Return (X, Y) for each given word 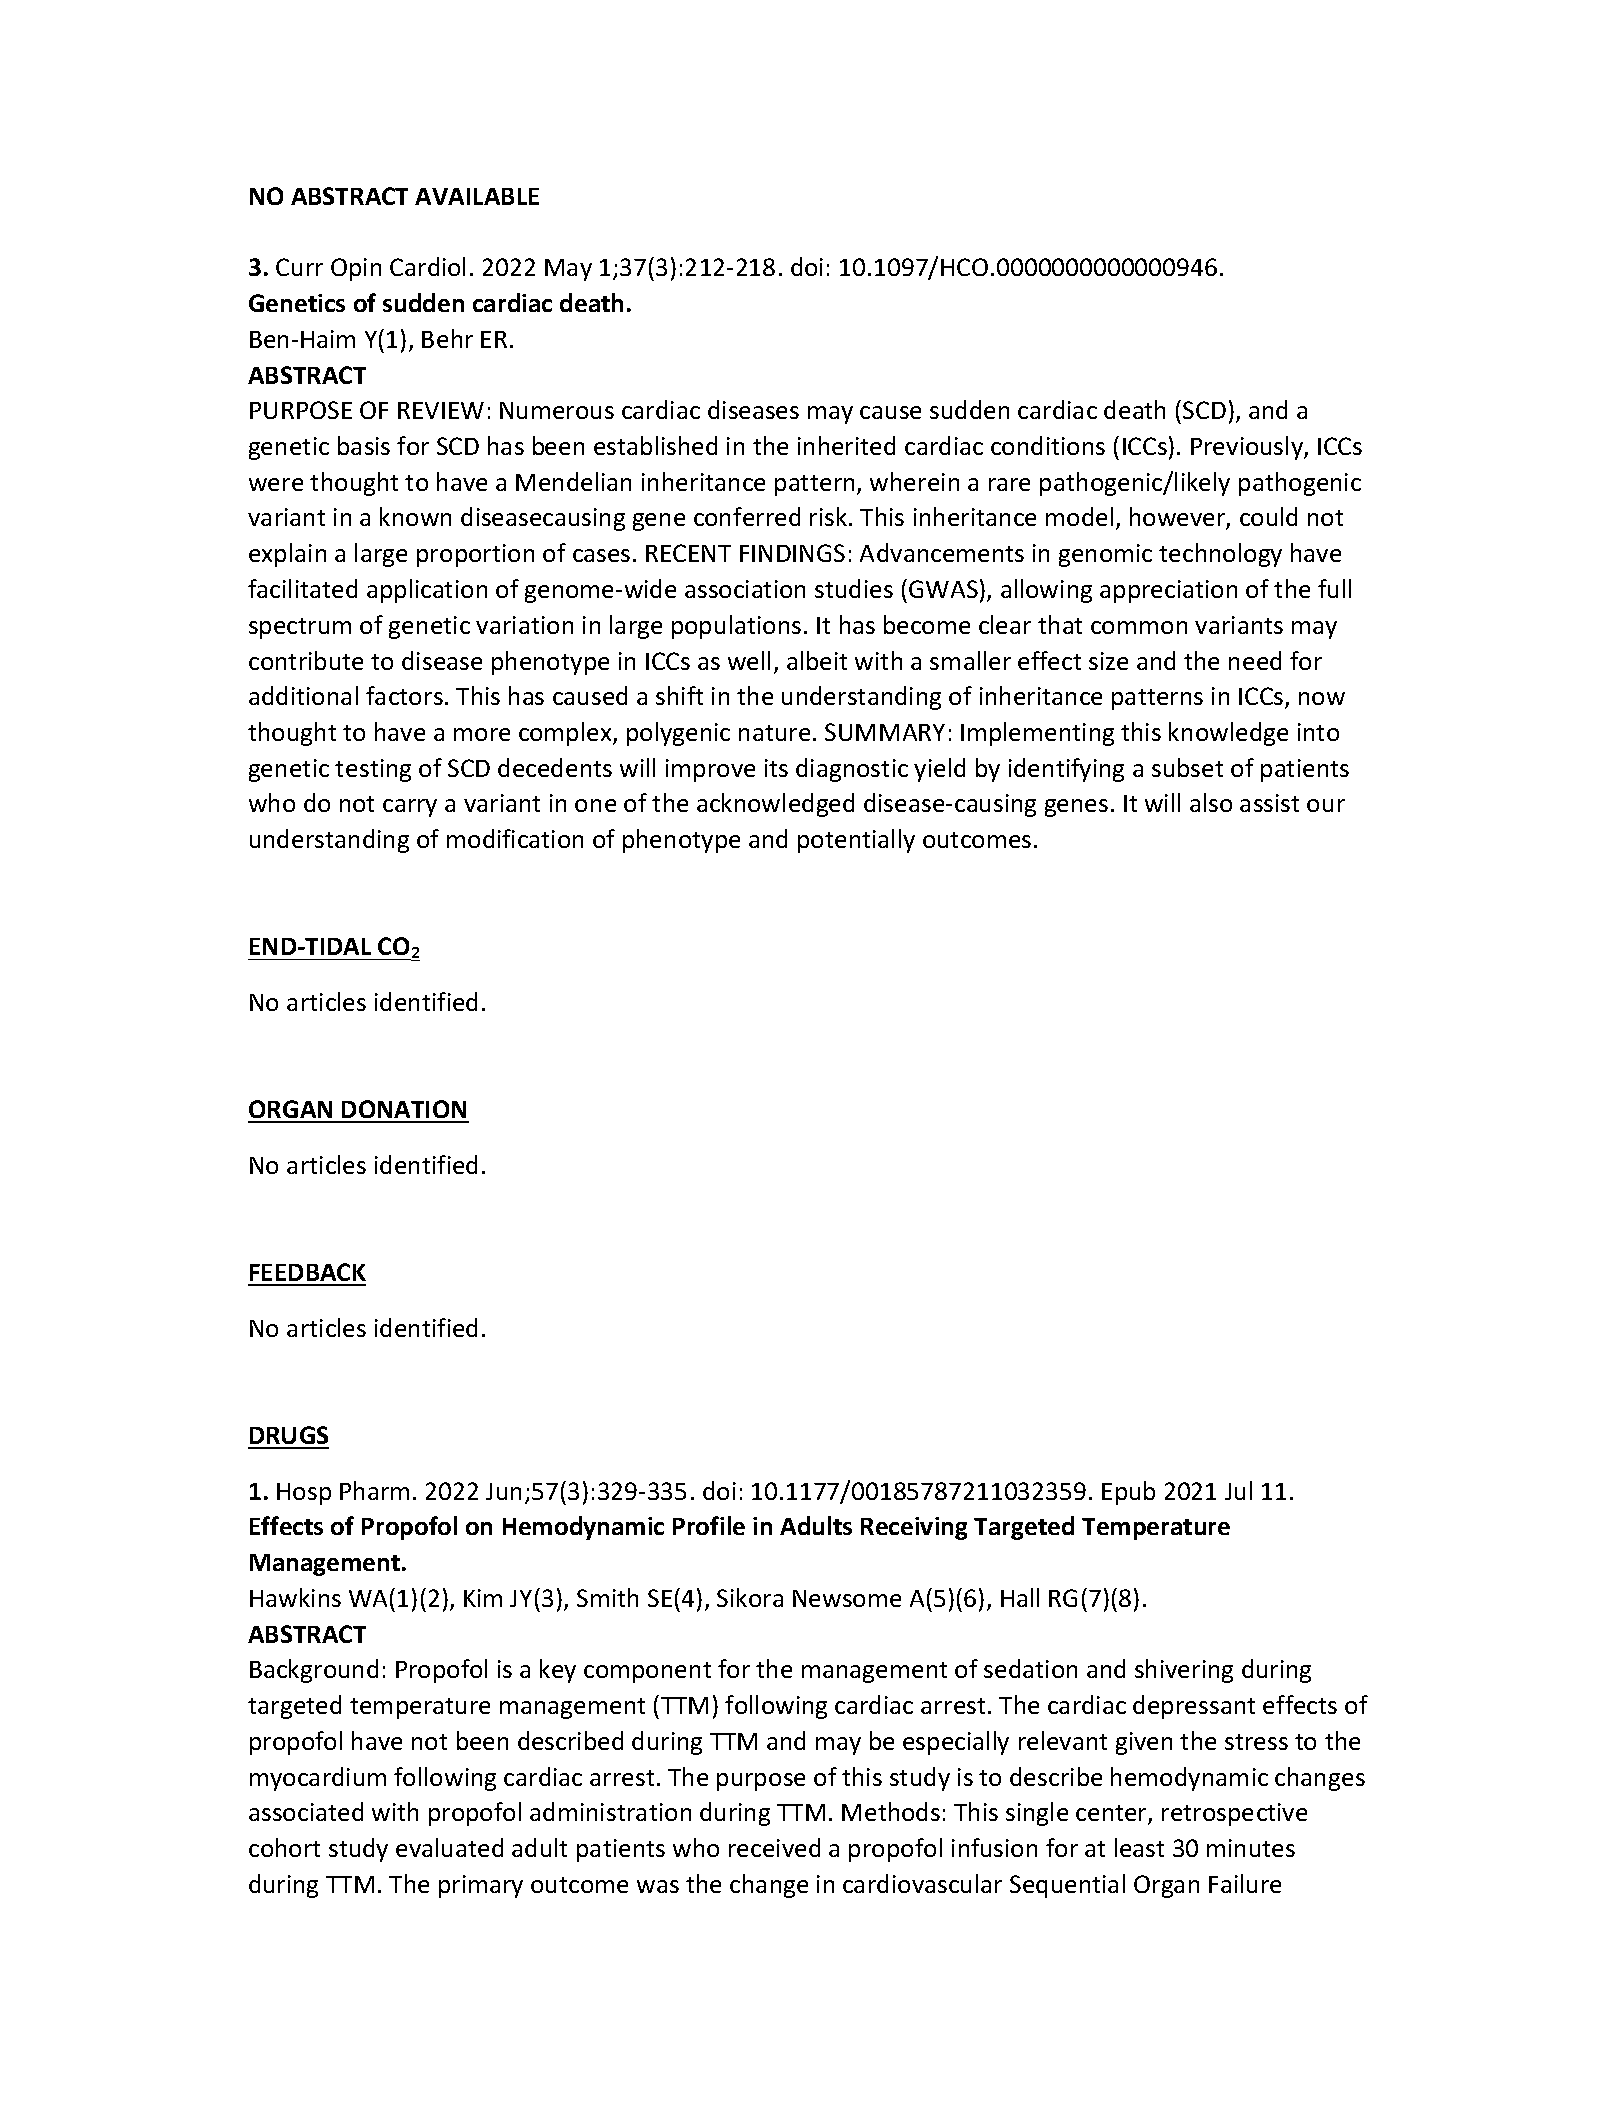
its (776, 768)
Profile (709, 1525)
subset (1187, 767)
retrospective (1234, 1814)
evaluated (449, 1847)
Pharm (374, 1490)
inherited (846, 445)
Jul (1238, 1490)
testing (373, 770)
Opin (356, 269)
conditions (1048, 445)
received (774, 1847)
